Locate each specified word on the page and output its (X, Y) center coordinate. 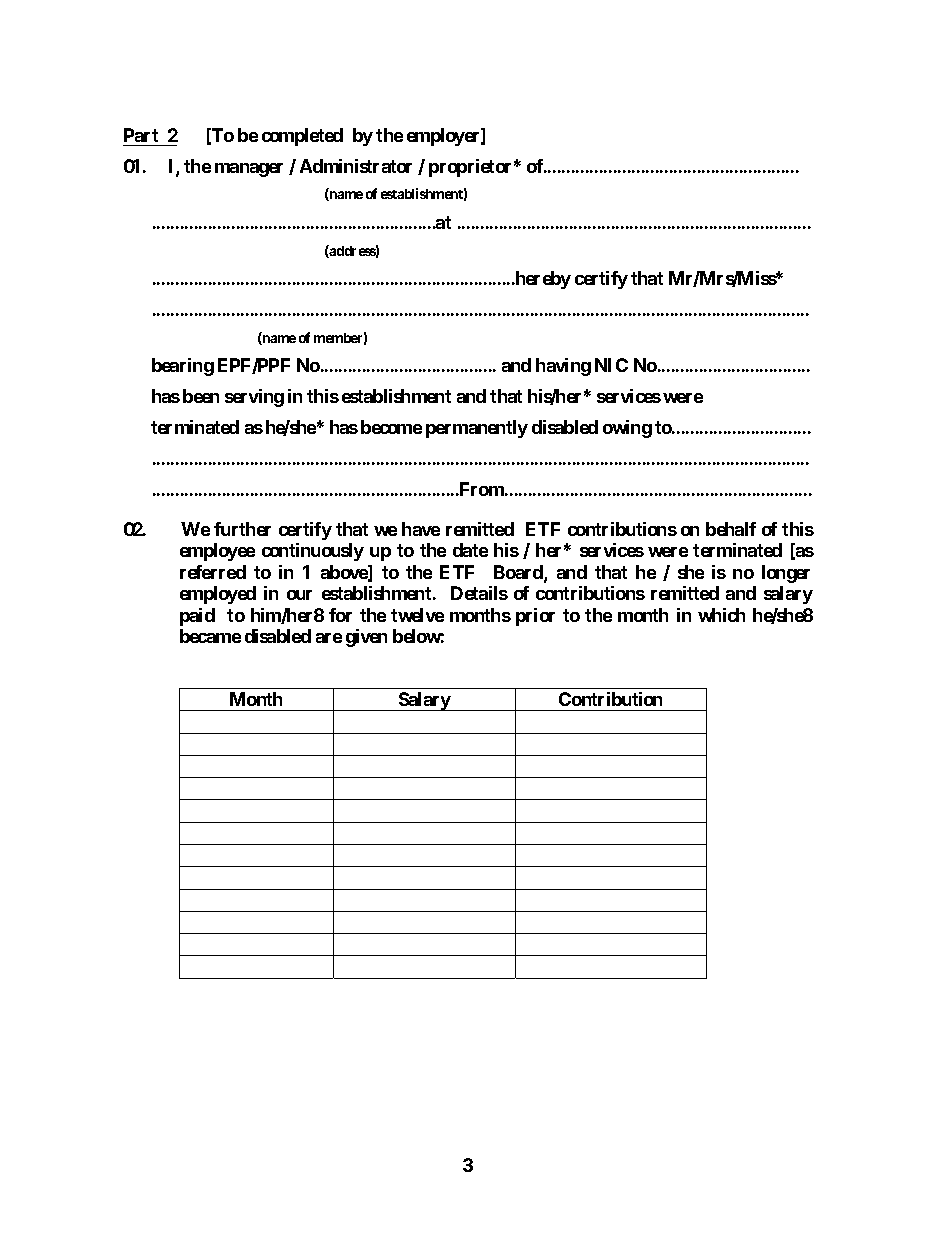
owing (627, 429)
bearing (183, 367)
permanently (477, 429)
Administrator (356, 166)
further (242, 529)
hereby (542, 280)
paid (197, 617)
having (563, 367)
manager (249, 170)
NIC (611, 365)
